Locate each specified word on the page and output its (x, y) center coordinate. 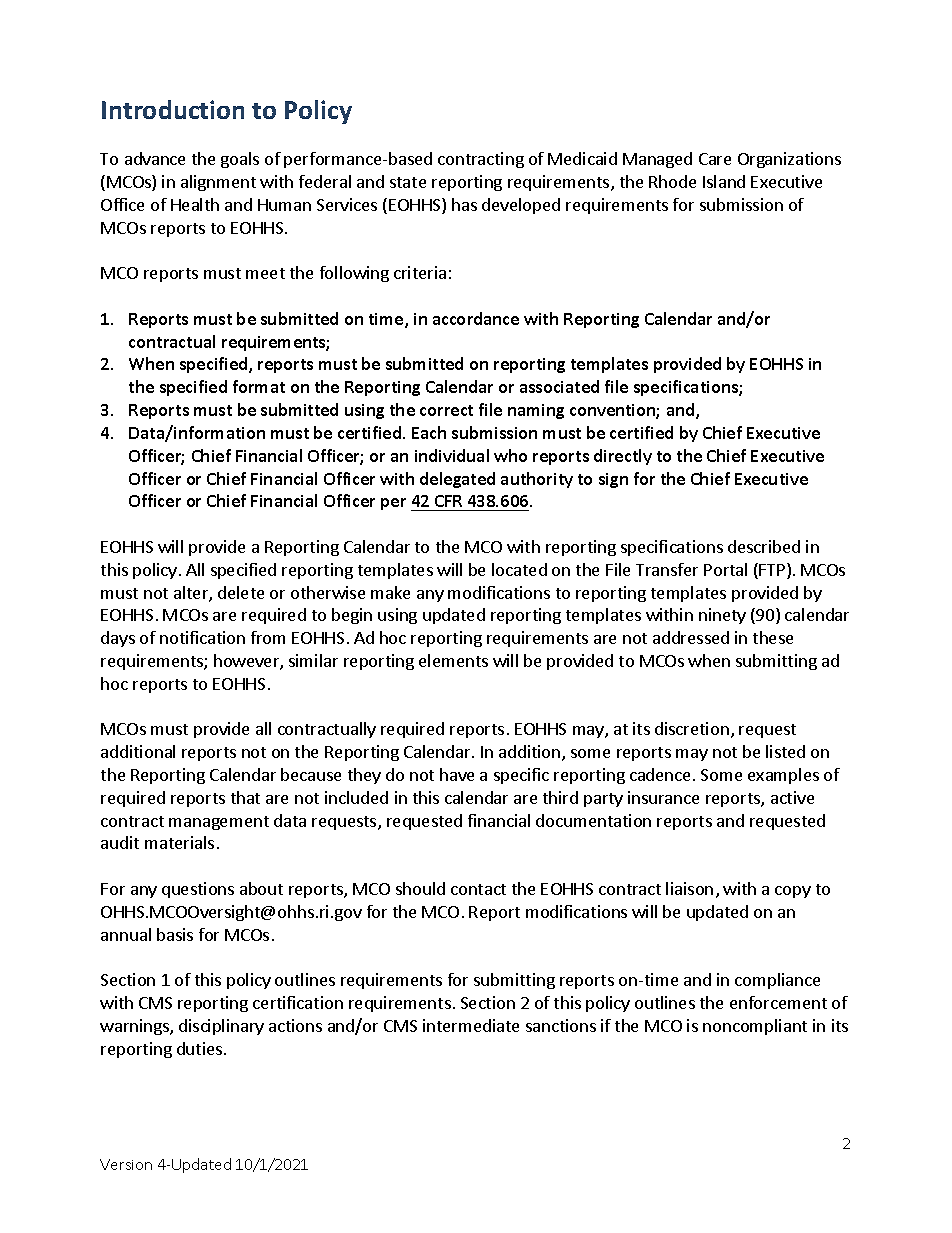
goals (240, 160)
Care (715, 159)
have (457, 774)
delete (241, 592)
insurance (663, 797)
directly (623, 457)
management (219, 823)
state (408, 182)
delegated (457, 480)
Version (126, 1164)
